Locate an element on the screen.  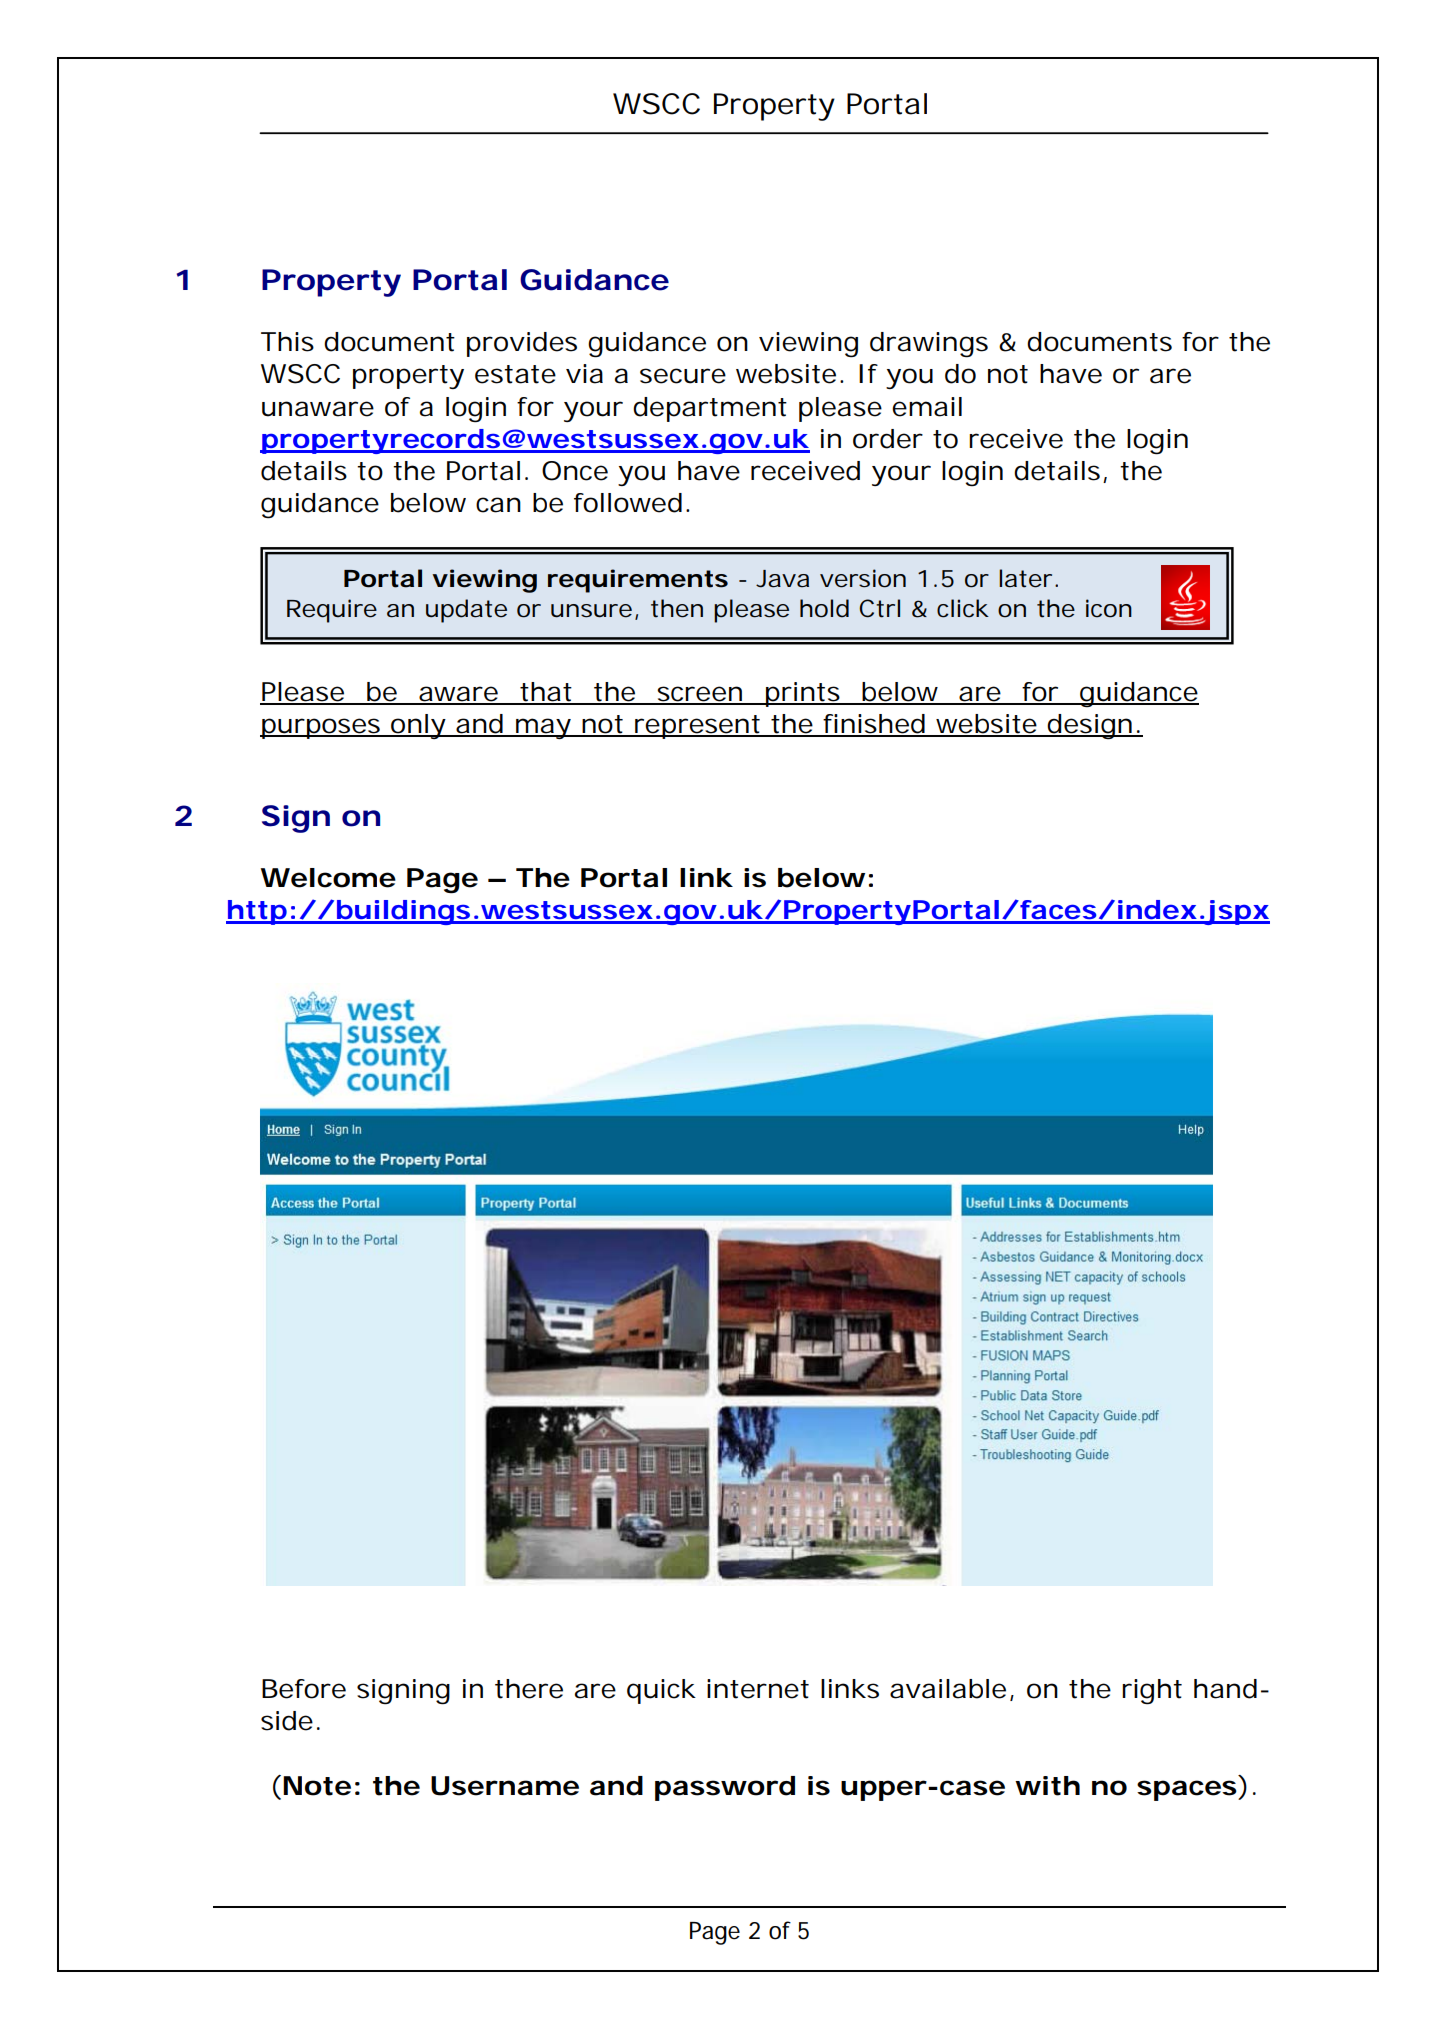
department is located at coordinates (710, 409).
